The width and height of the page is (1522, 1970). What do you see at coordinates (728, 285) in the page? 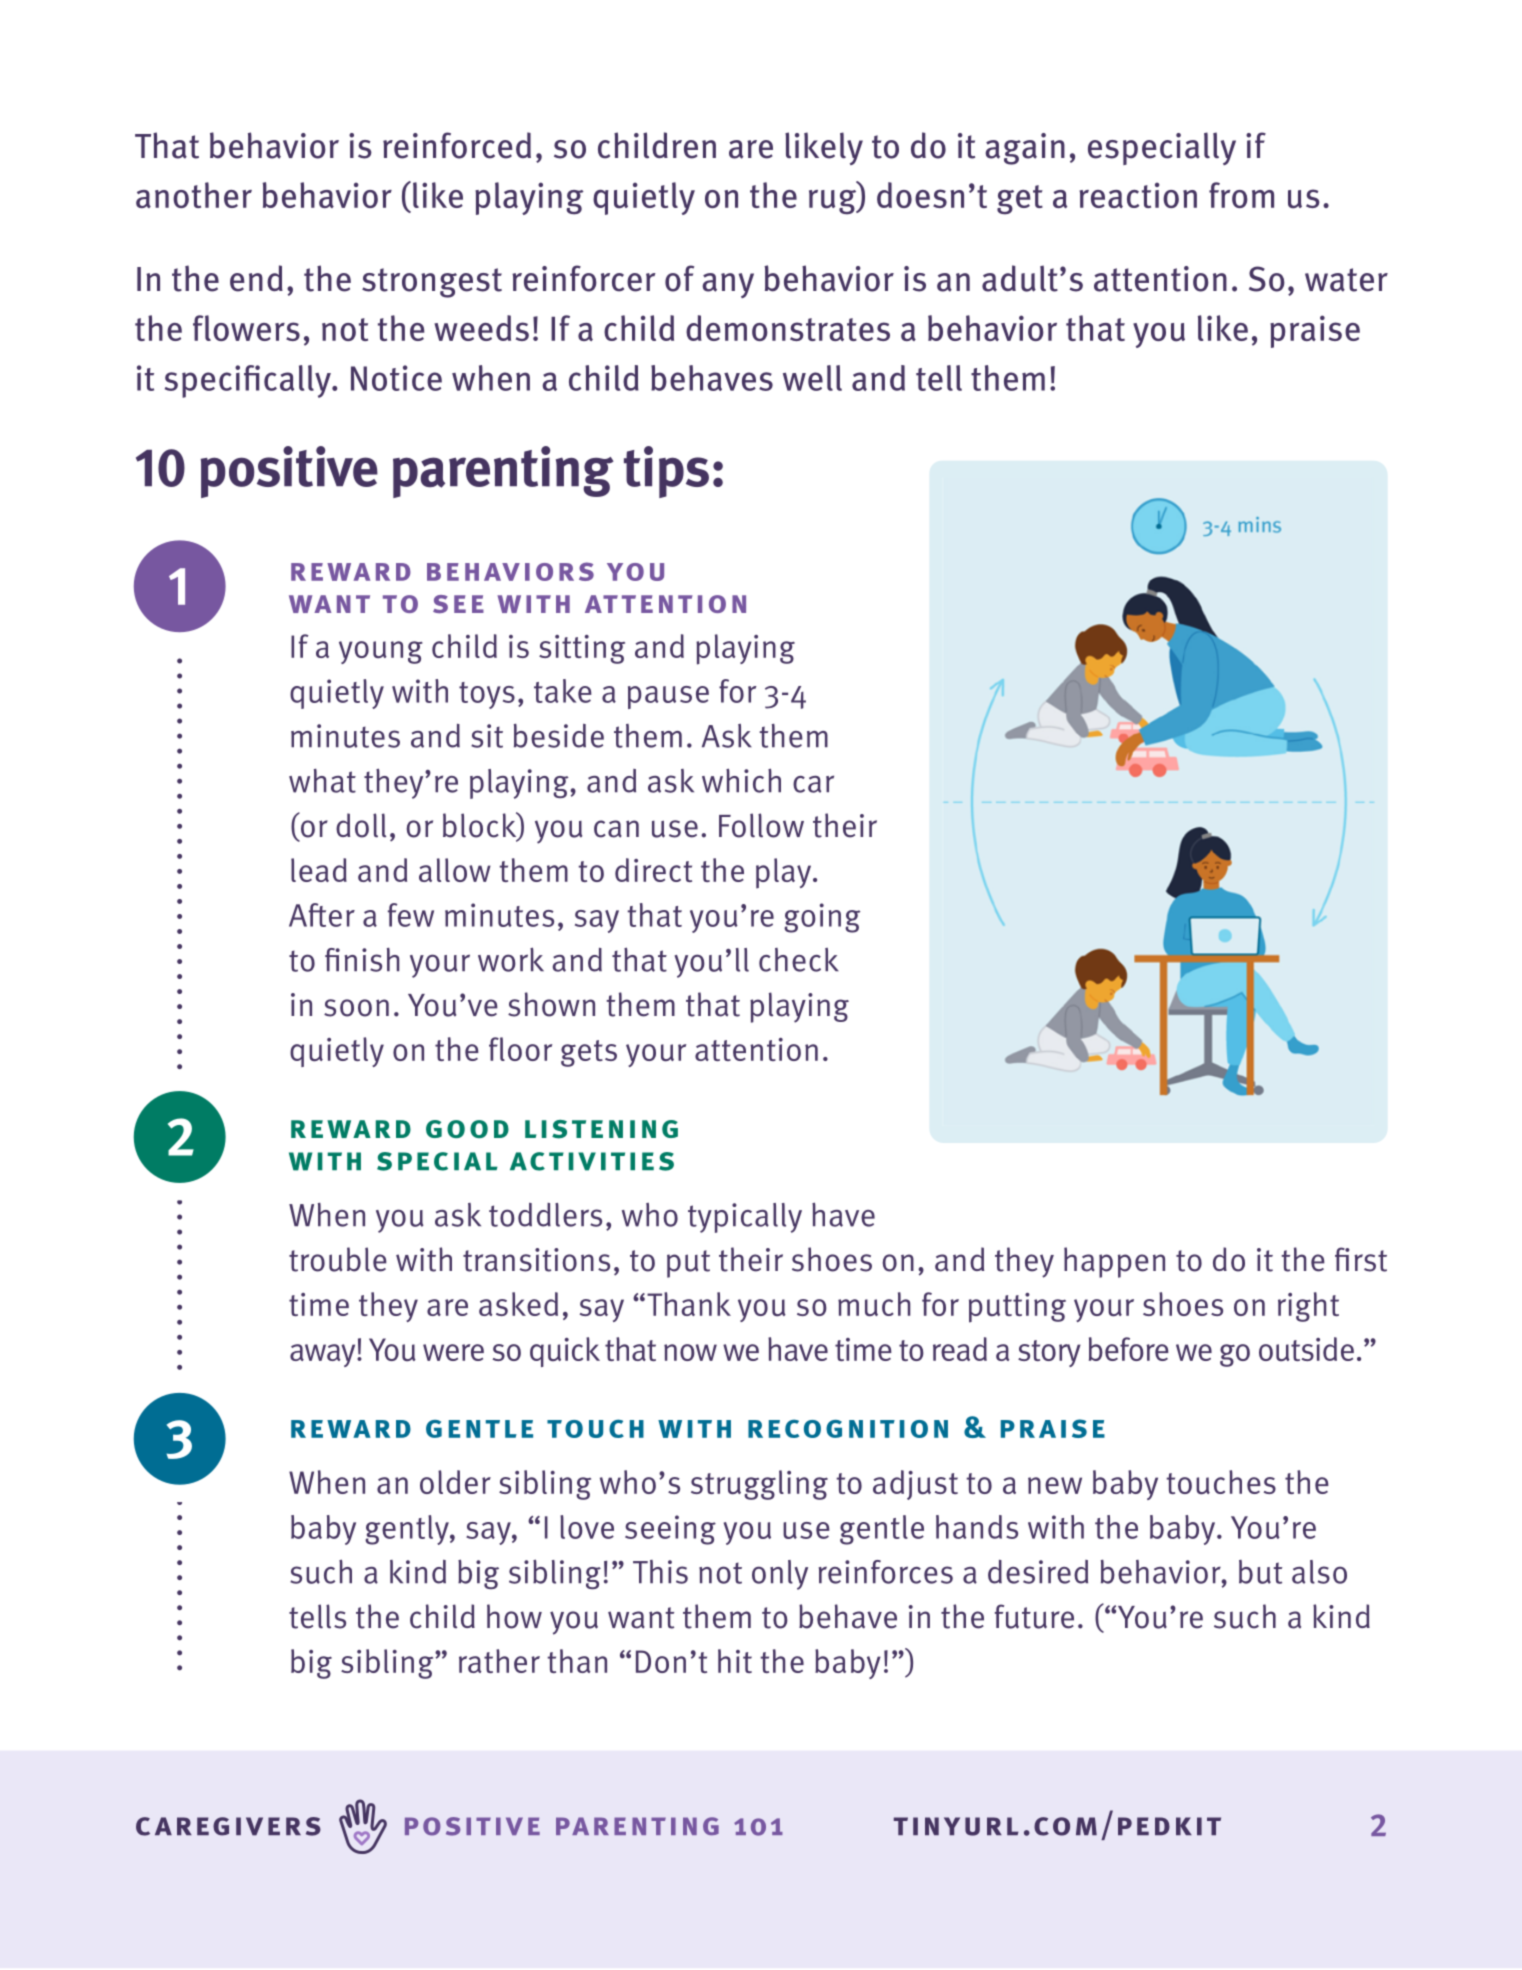
I see `any` at bounding box center [728, 285].
